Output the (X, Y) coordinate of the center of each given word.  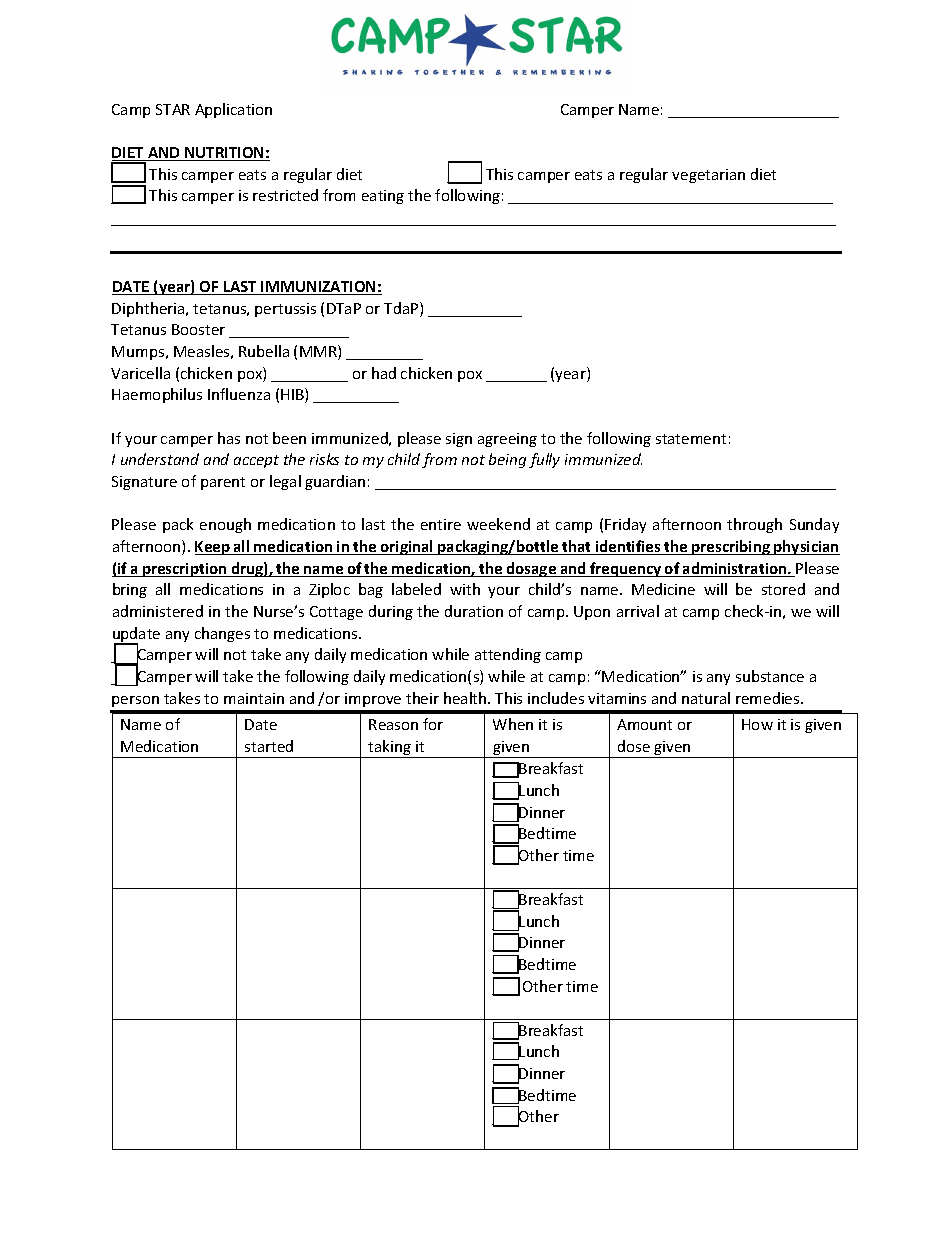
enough (225, 525)
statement (691, 439)
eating (383, 197)
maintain (254, 698)
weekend (498, 524)
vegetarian (708, 176)
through (754, 525)
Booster (198, 329)
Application (233, 110)
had (384, 373)
